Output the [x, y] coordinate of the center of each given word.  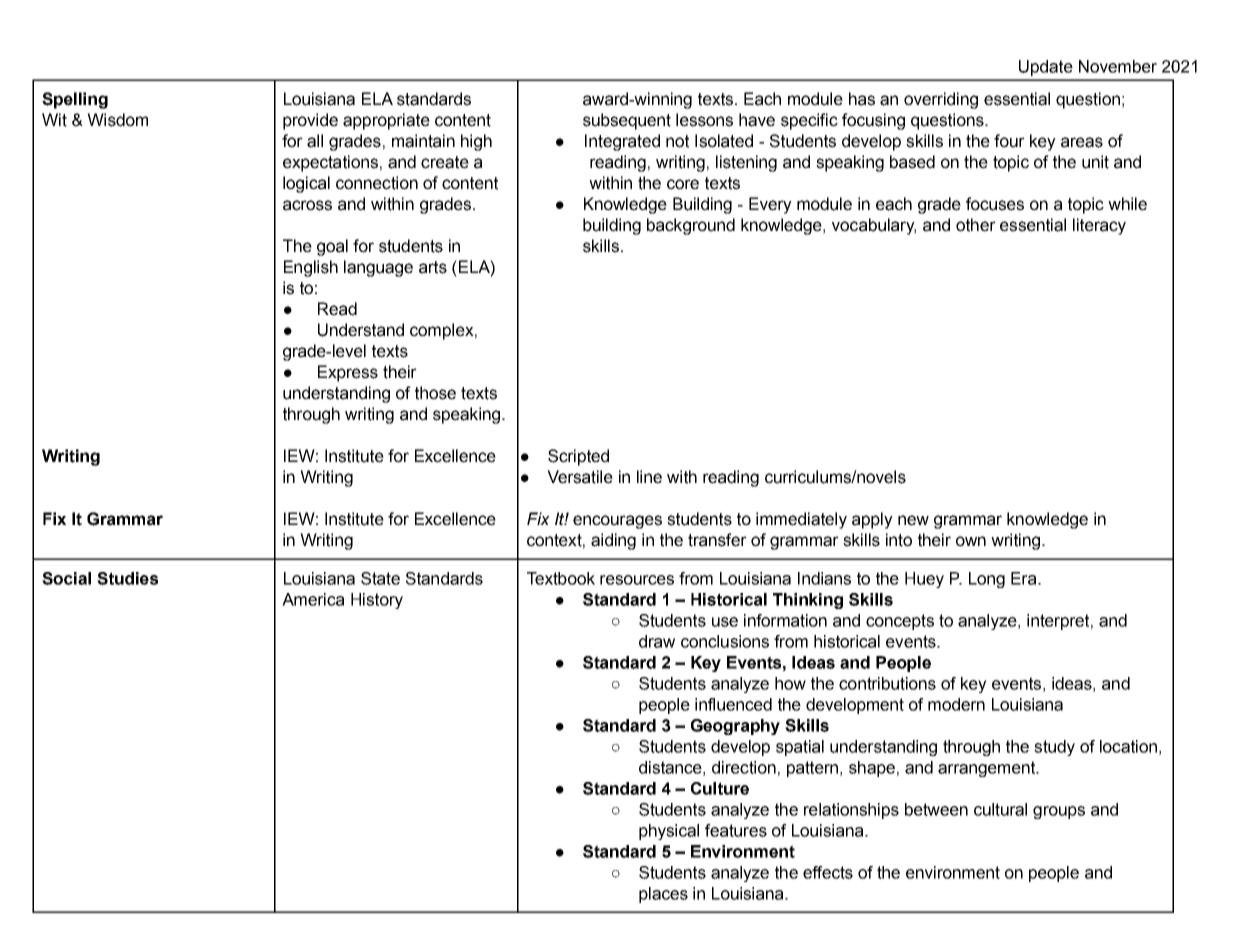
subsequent [627, 121]
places [663, 895]
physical [669, 832]
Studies [127, 578]
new [913, 520]
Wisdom [117, 120]
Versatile [580, 477]
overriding [941, 100]
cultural [1000, 809]
